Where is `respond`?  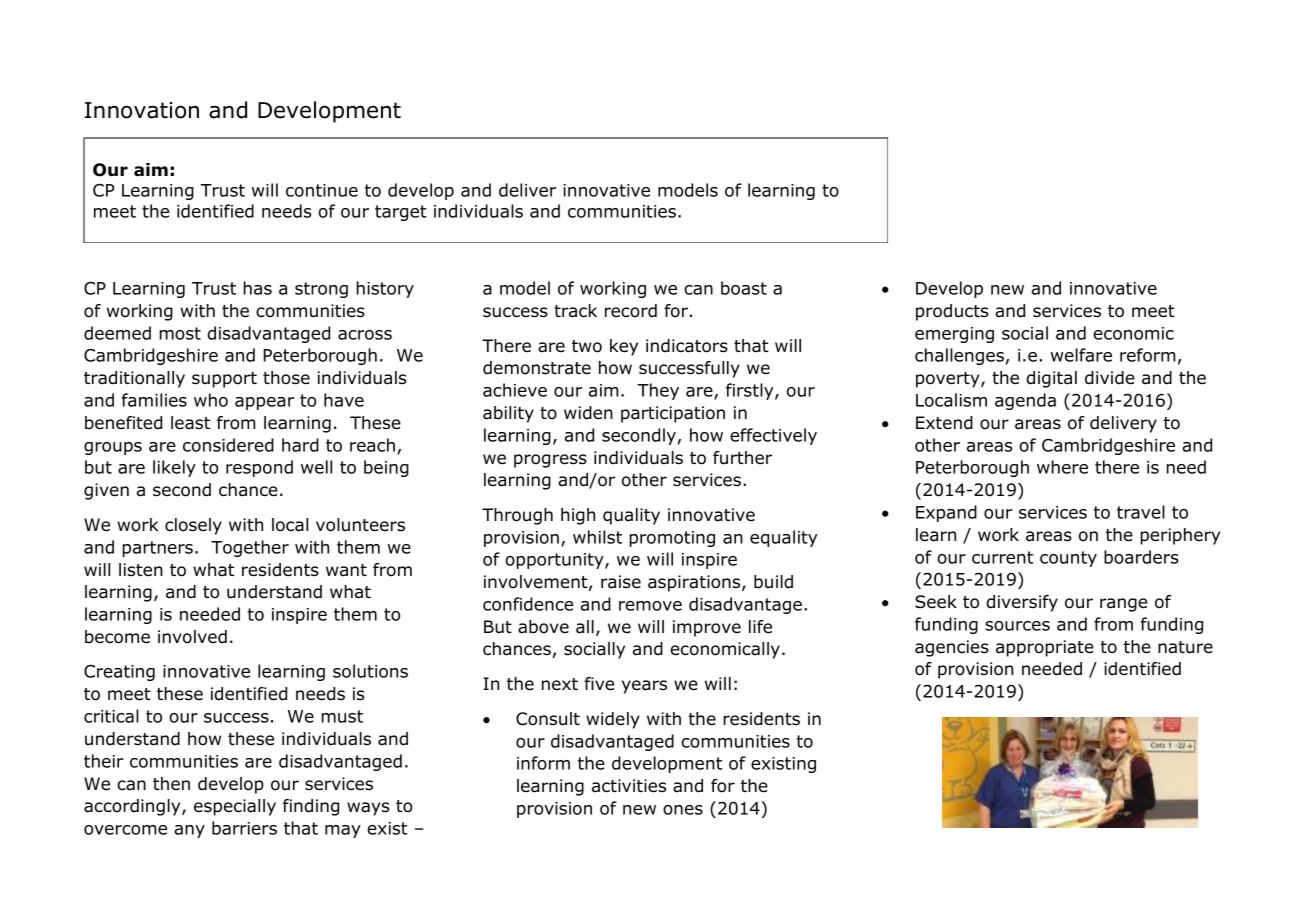
respond is located at coordinates (259, 468).
